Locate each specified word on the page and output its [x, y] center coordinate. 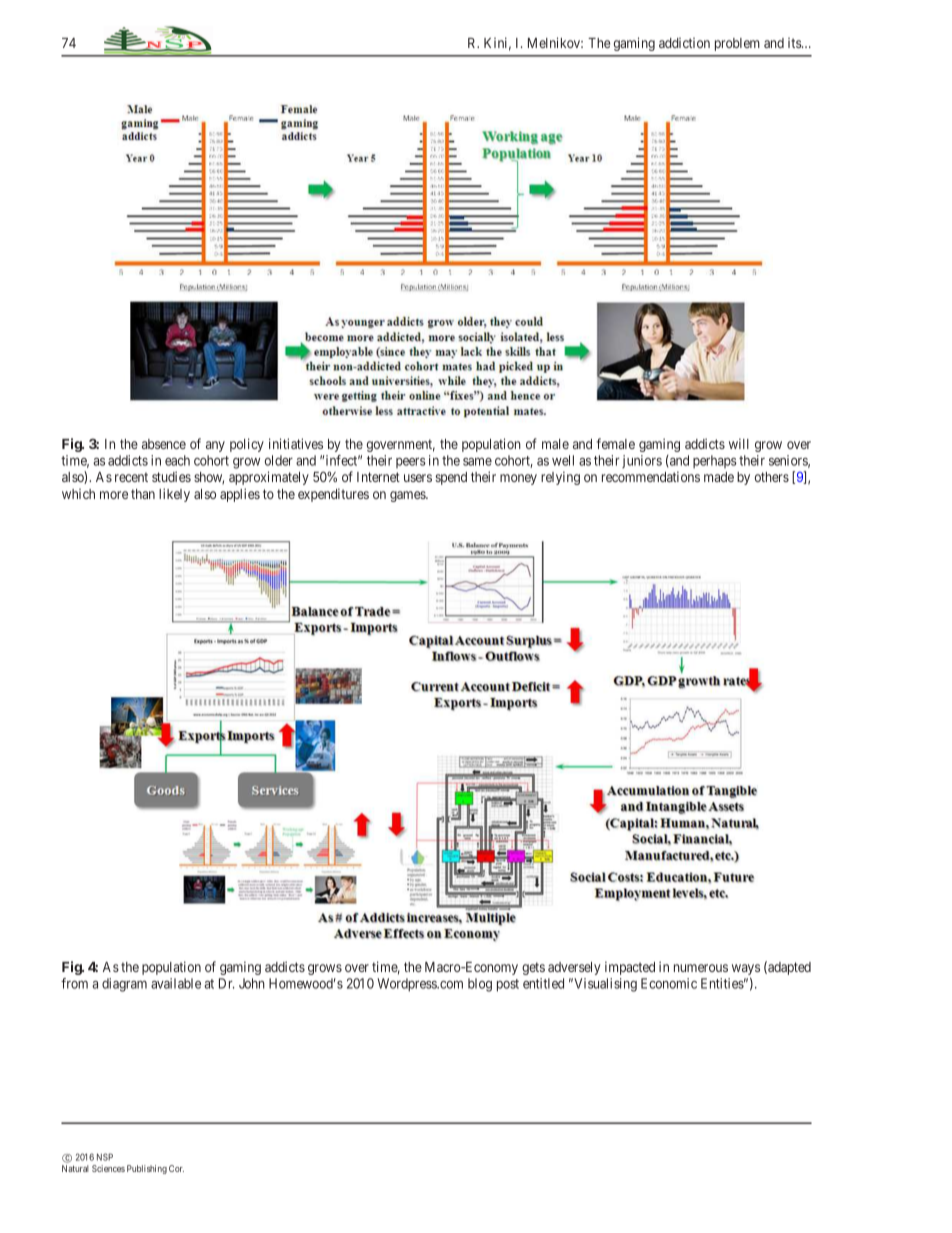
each [177, 460]
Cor [176, 1168]
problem [737, 44]
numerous [701, 968]
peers [411, 463]
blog [480, 985]
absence [164, 444]
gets [533, 968]
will [739, 443]
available [176, 983]
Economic [669, 983]
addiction [684, 43]
